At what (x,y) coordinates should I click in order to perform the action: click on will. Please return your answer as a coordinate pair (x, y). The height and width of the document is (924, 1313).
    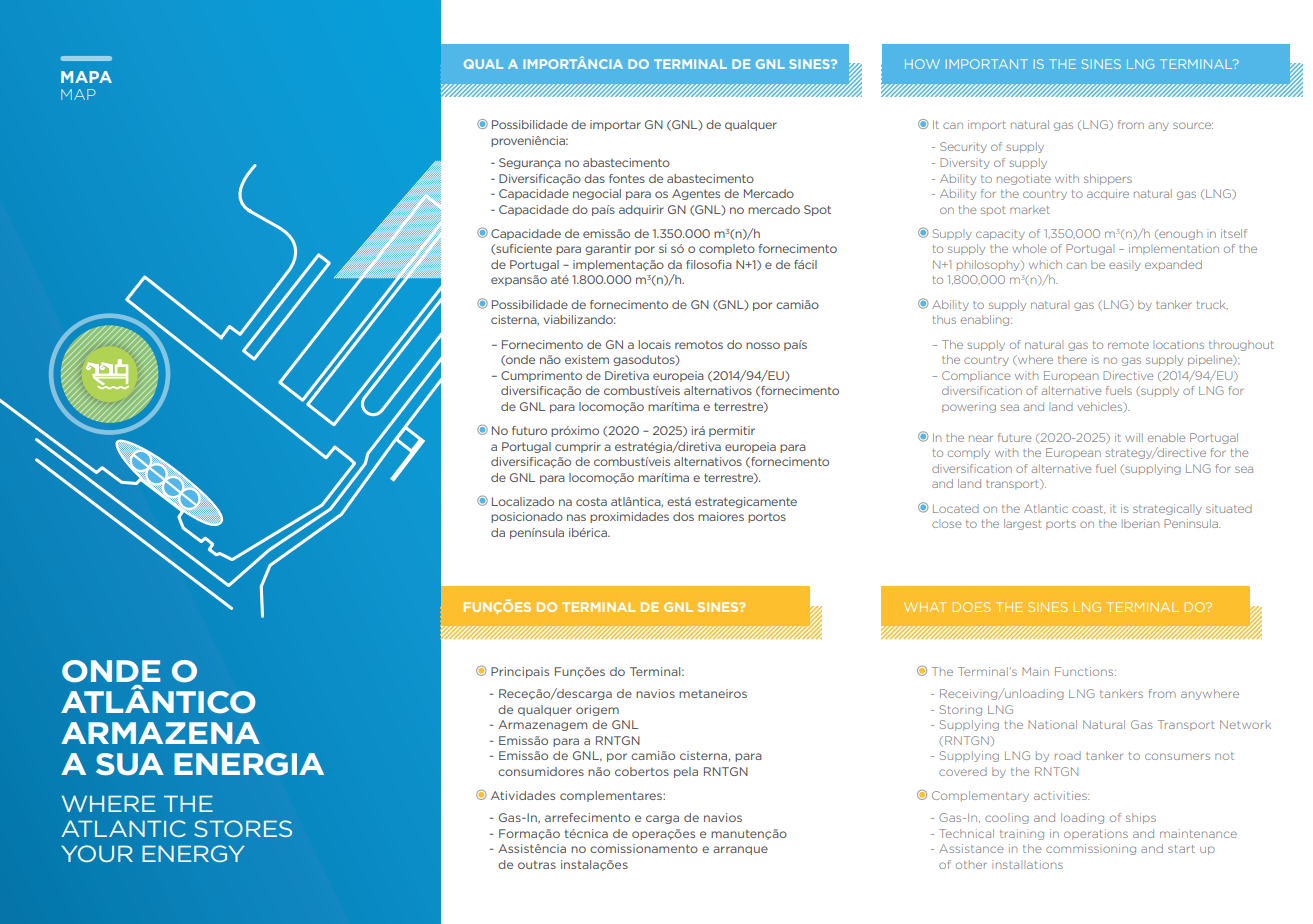
    Looking at the image, I should click on (1134, 437).
